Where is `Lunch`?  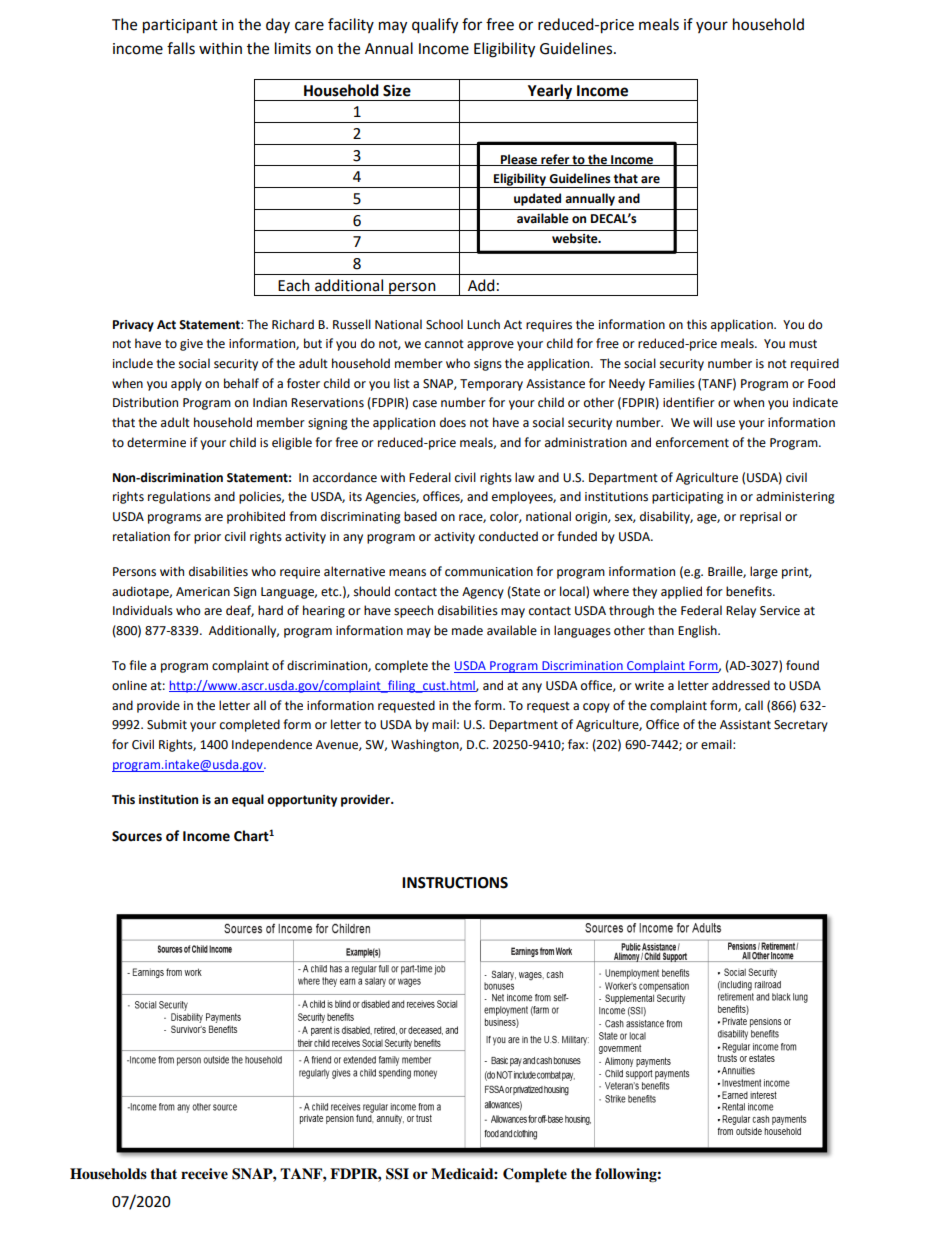 Lunch is located at coordinates (483, 324).
